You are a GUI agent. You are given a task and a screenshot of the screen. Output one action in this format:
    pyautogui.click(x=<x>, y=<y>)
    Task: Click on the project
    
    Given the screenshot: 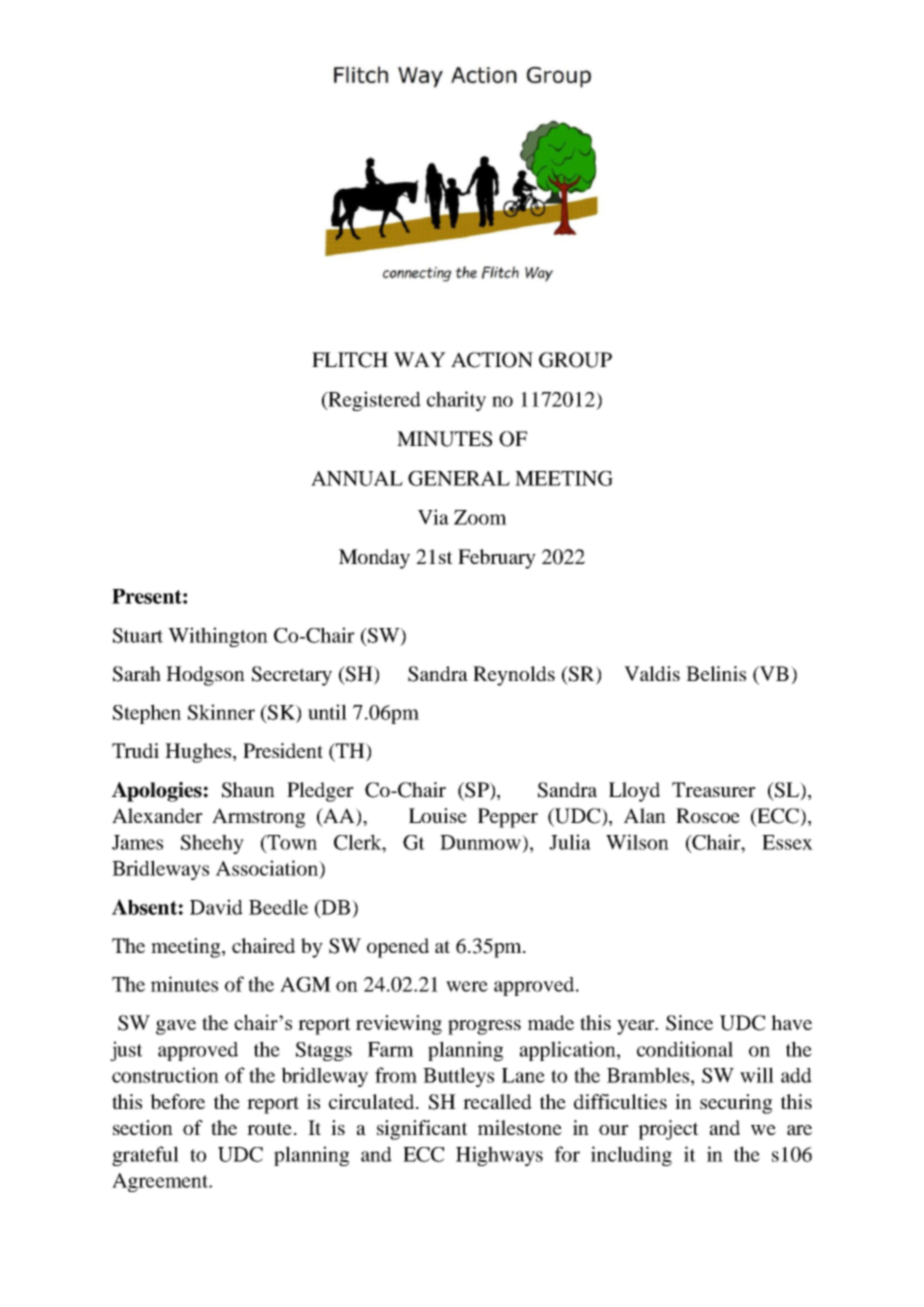 What is the action you would take?
    pyautogui.click(x=668, y=1130)
